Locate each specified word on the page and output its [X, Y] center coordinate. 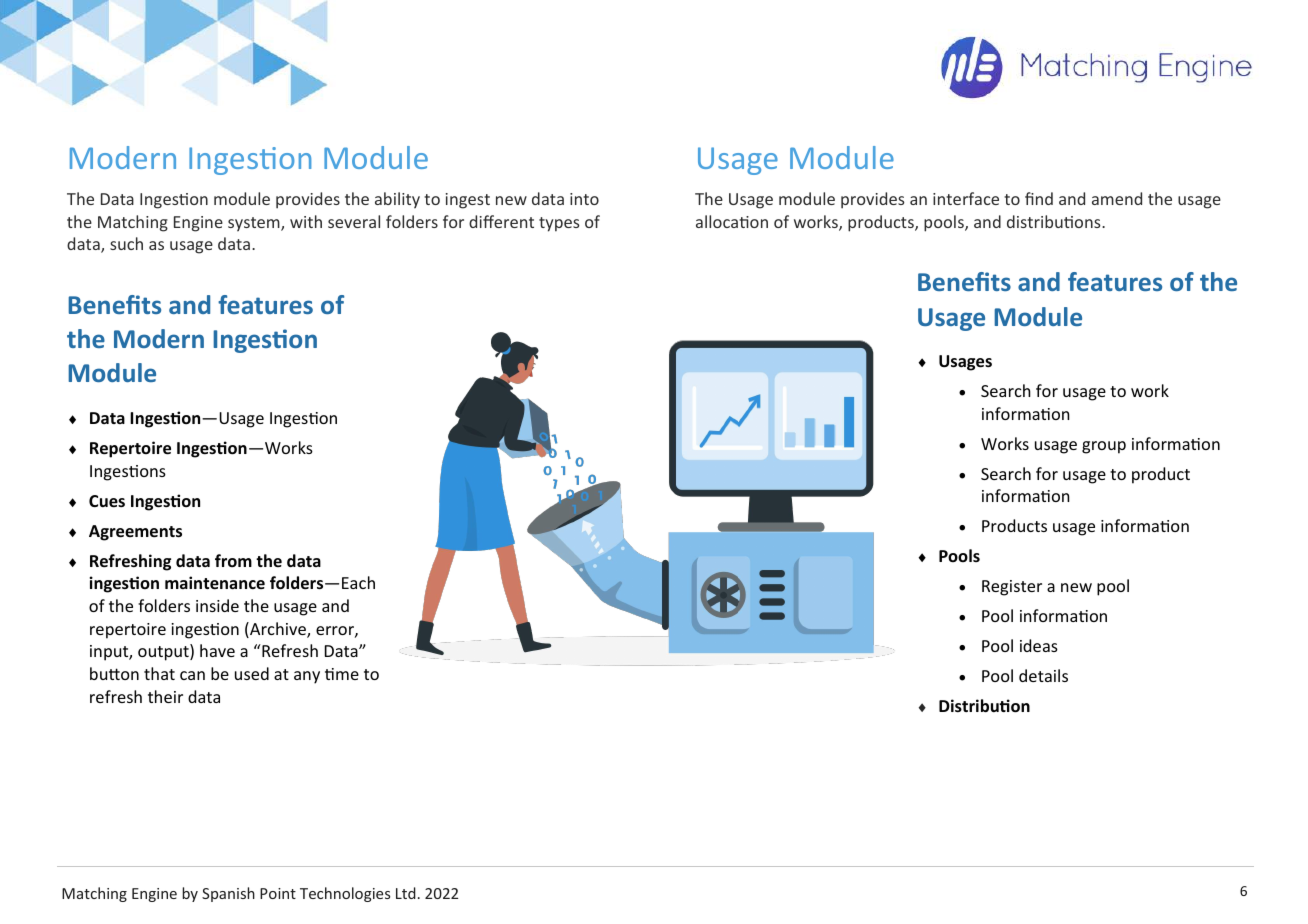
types [559, 224]
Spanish [228, 894]
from [233, 561]
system [255, 224]
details [1043, 675]
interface [966, 198]
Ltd [406, 893]
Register [1012, 588]
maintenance [215, 583]
